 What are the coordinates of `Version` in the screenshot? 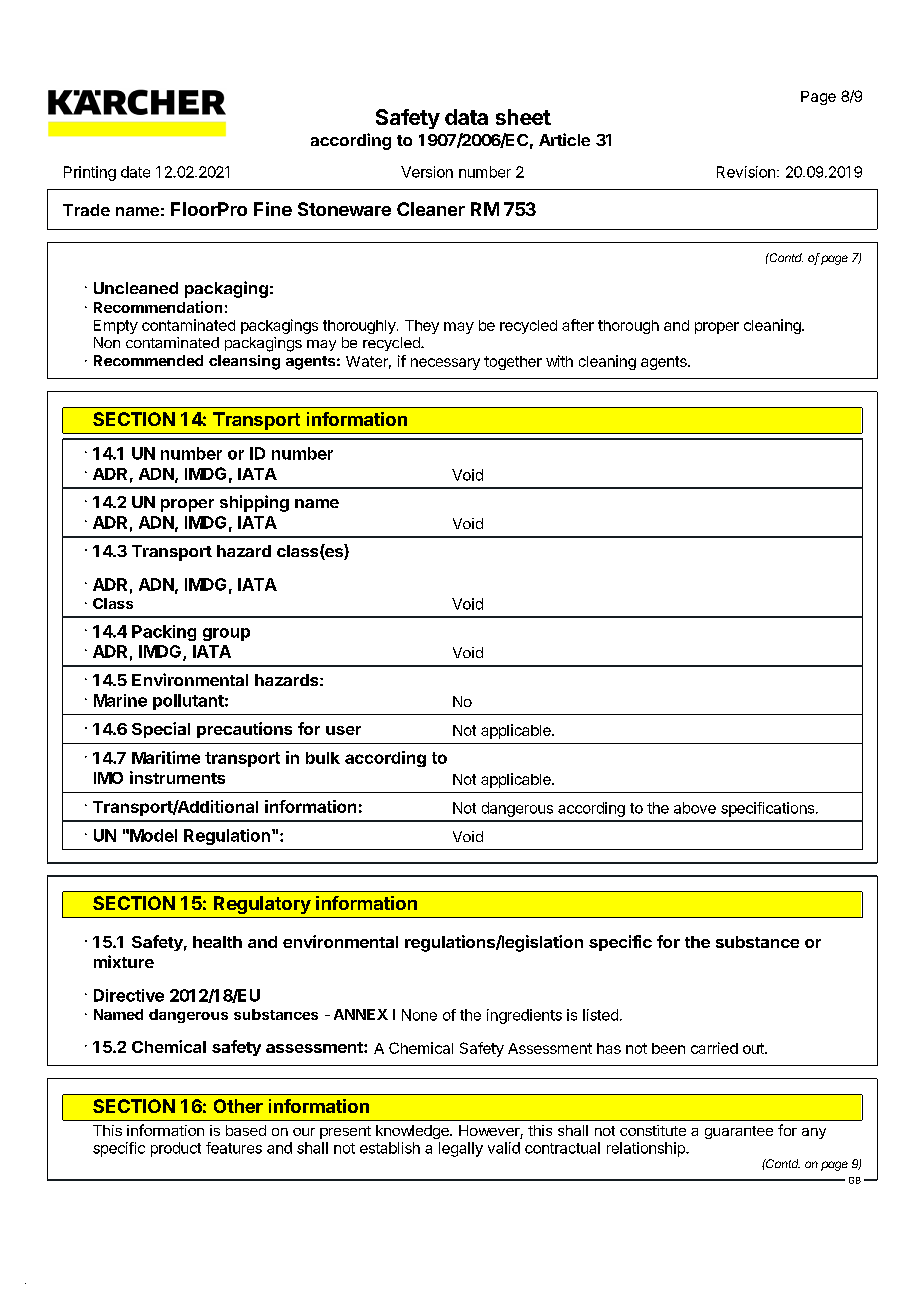 It's located at (427, 172).
